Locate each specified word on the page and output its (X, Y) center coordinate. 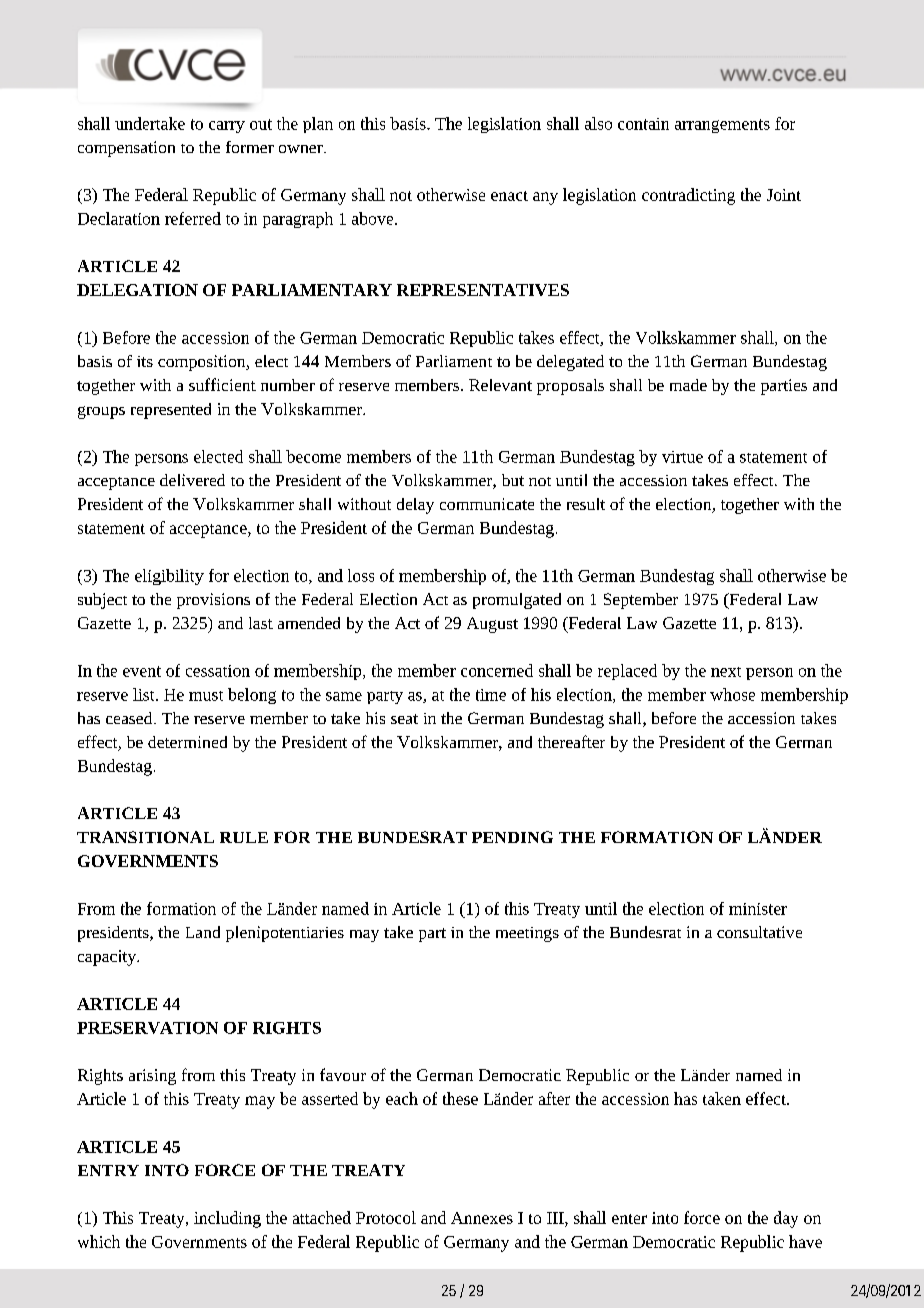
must (206, 696)
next (726, 672)
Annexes (482, 1218)
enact (509, 196)
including (227, 1219)
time (491, 695)
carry (227, 127)
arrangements (722, 126)
